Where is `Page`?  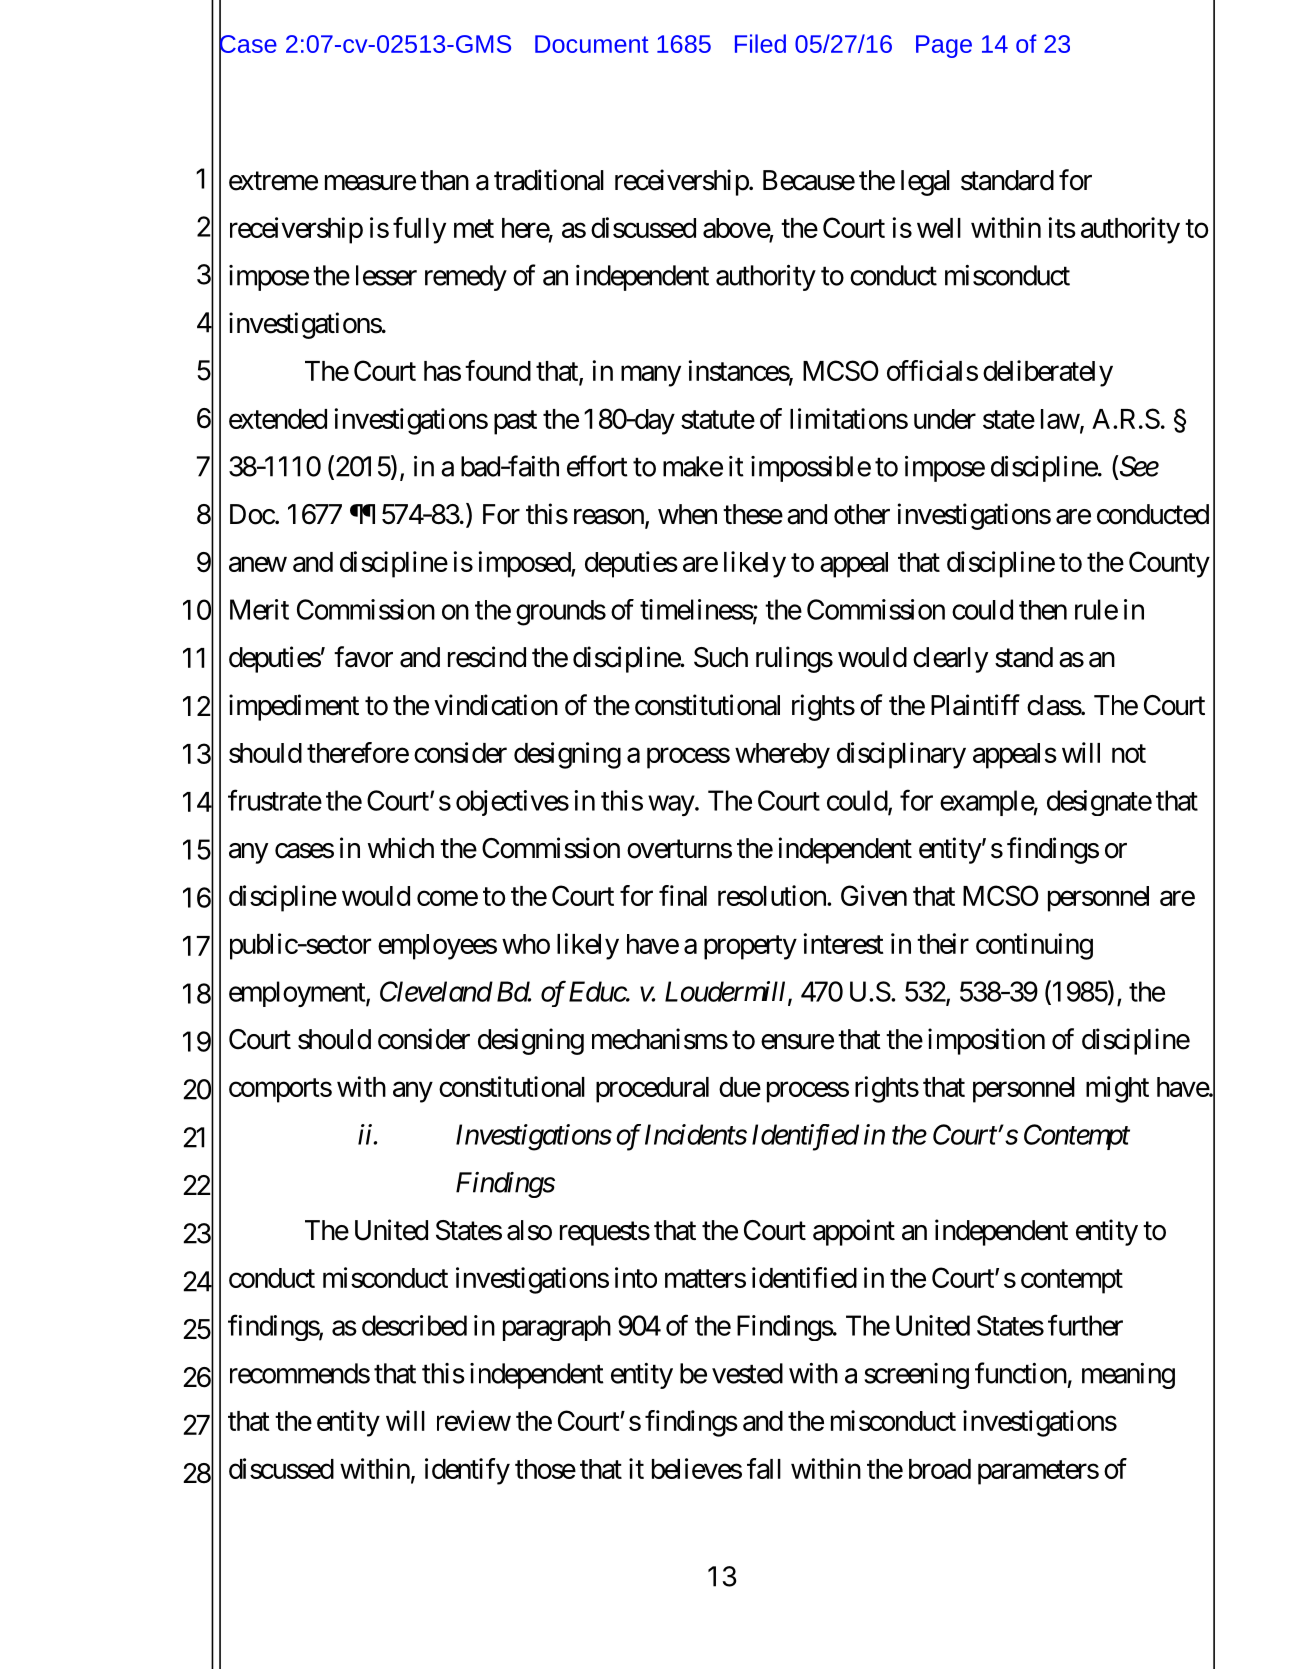
Page is located at coordinates (944, 46).
